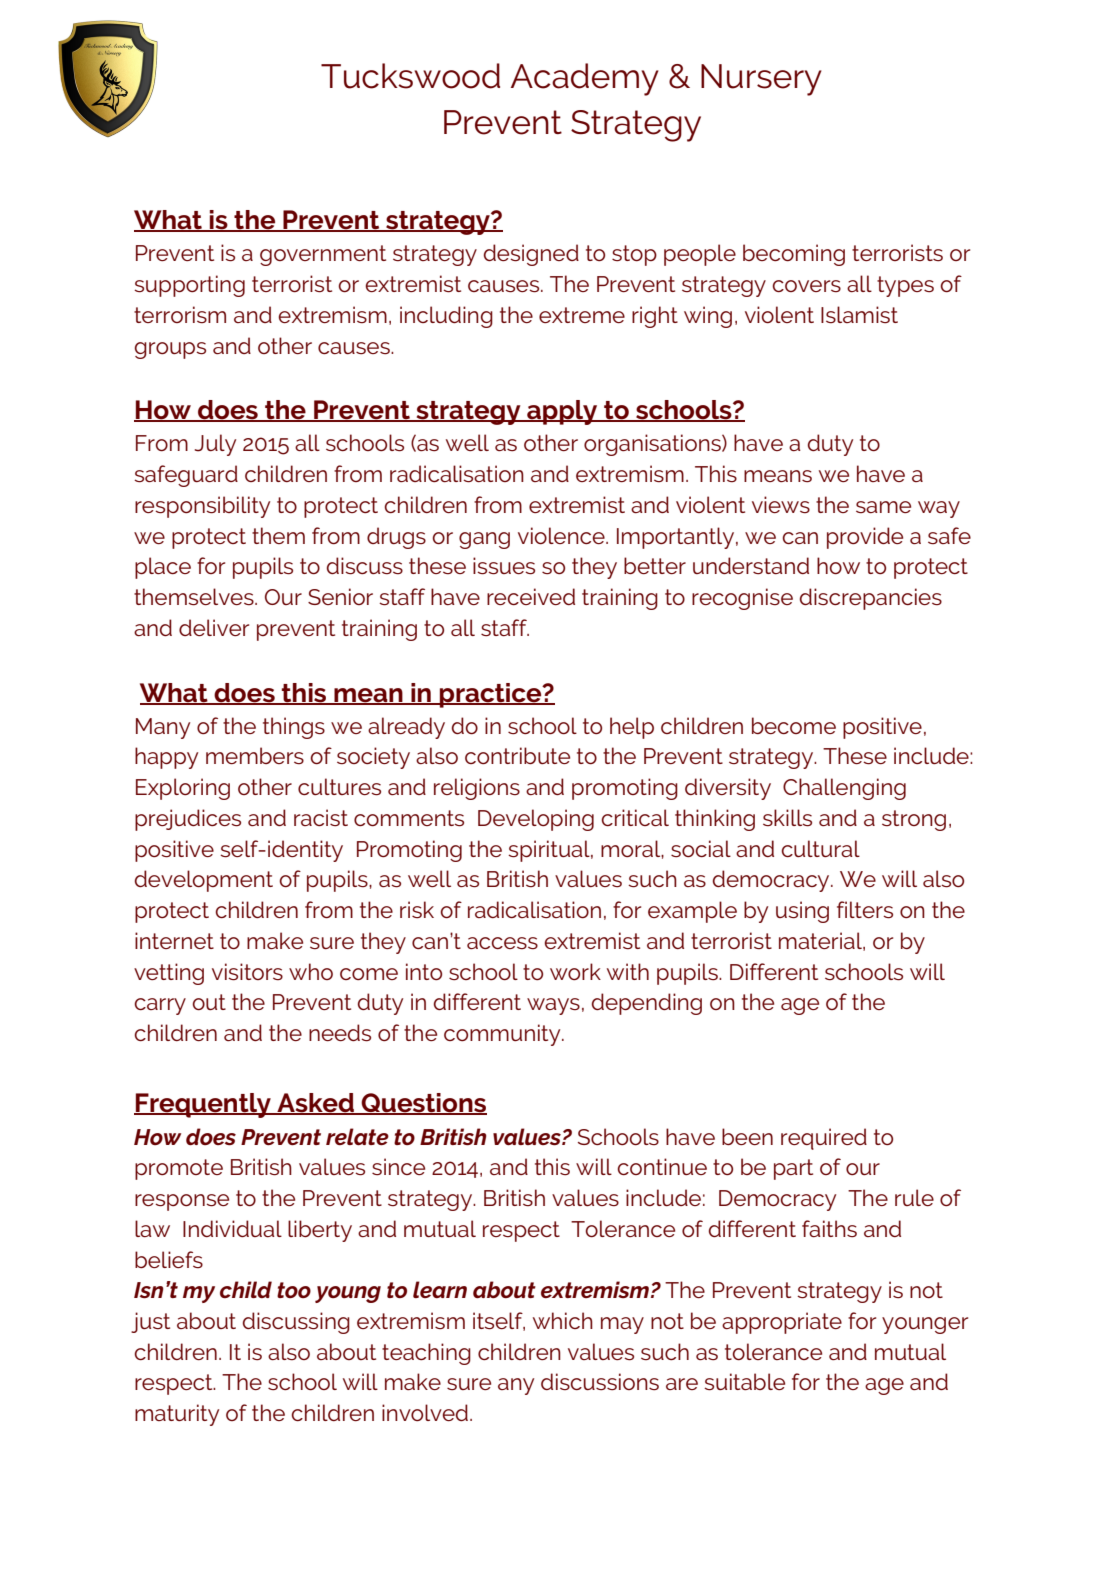 Image resolution: width=1109 pixels, height=1571 pixels. What do you see at coordinates (563, 1320) in the page?
I see `which` at bounding box center [563, 1320].
